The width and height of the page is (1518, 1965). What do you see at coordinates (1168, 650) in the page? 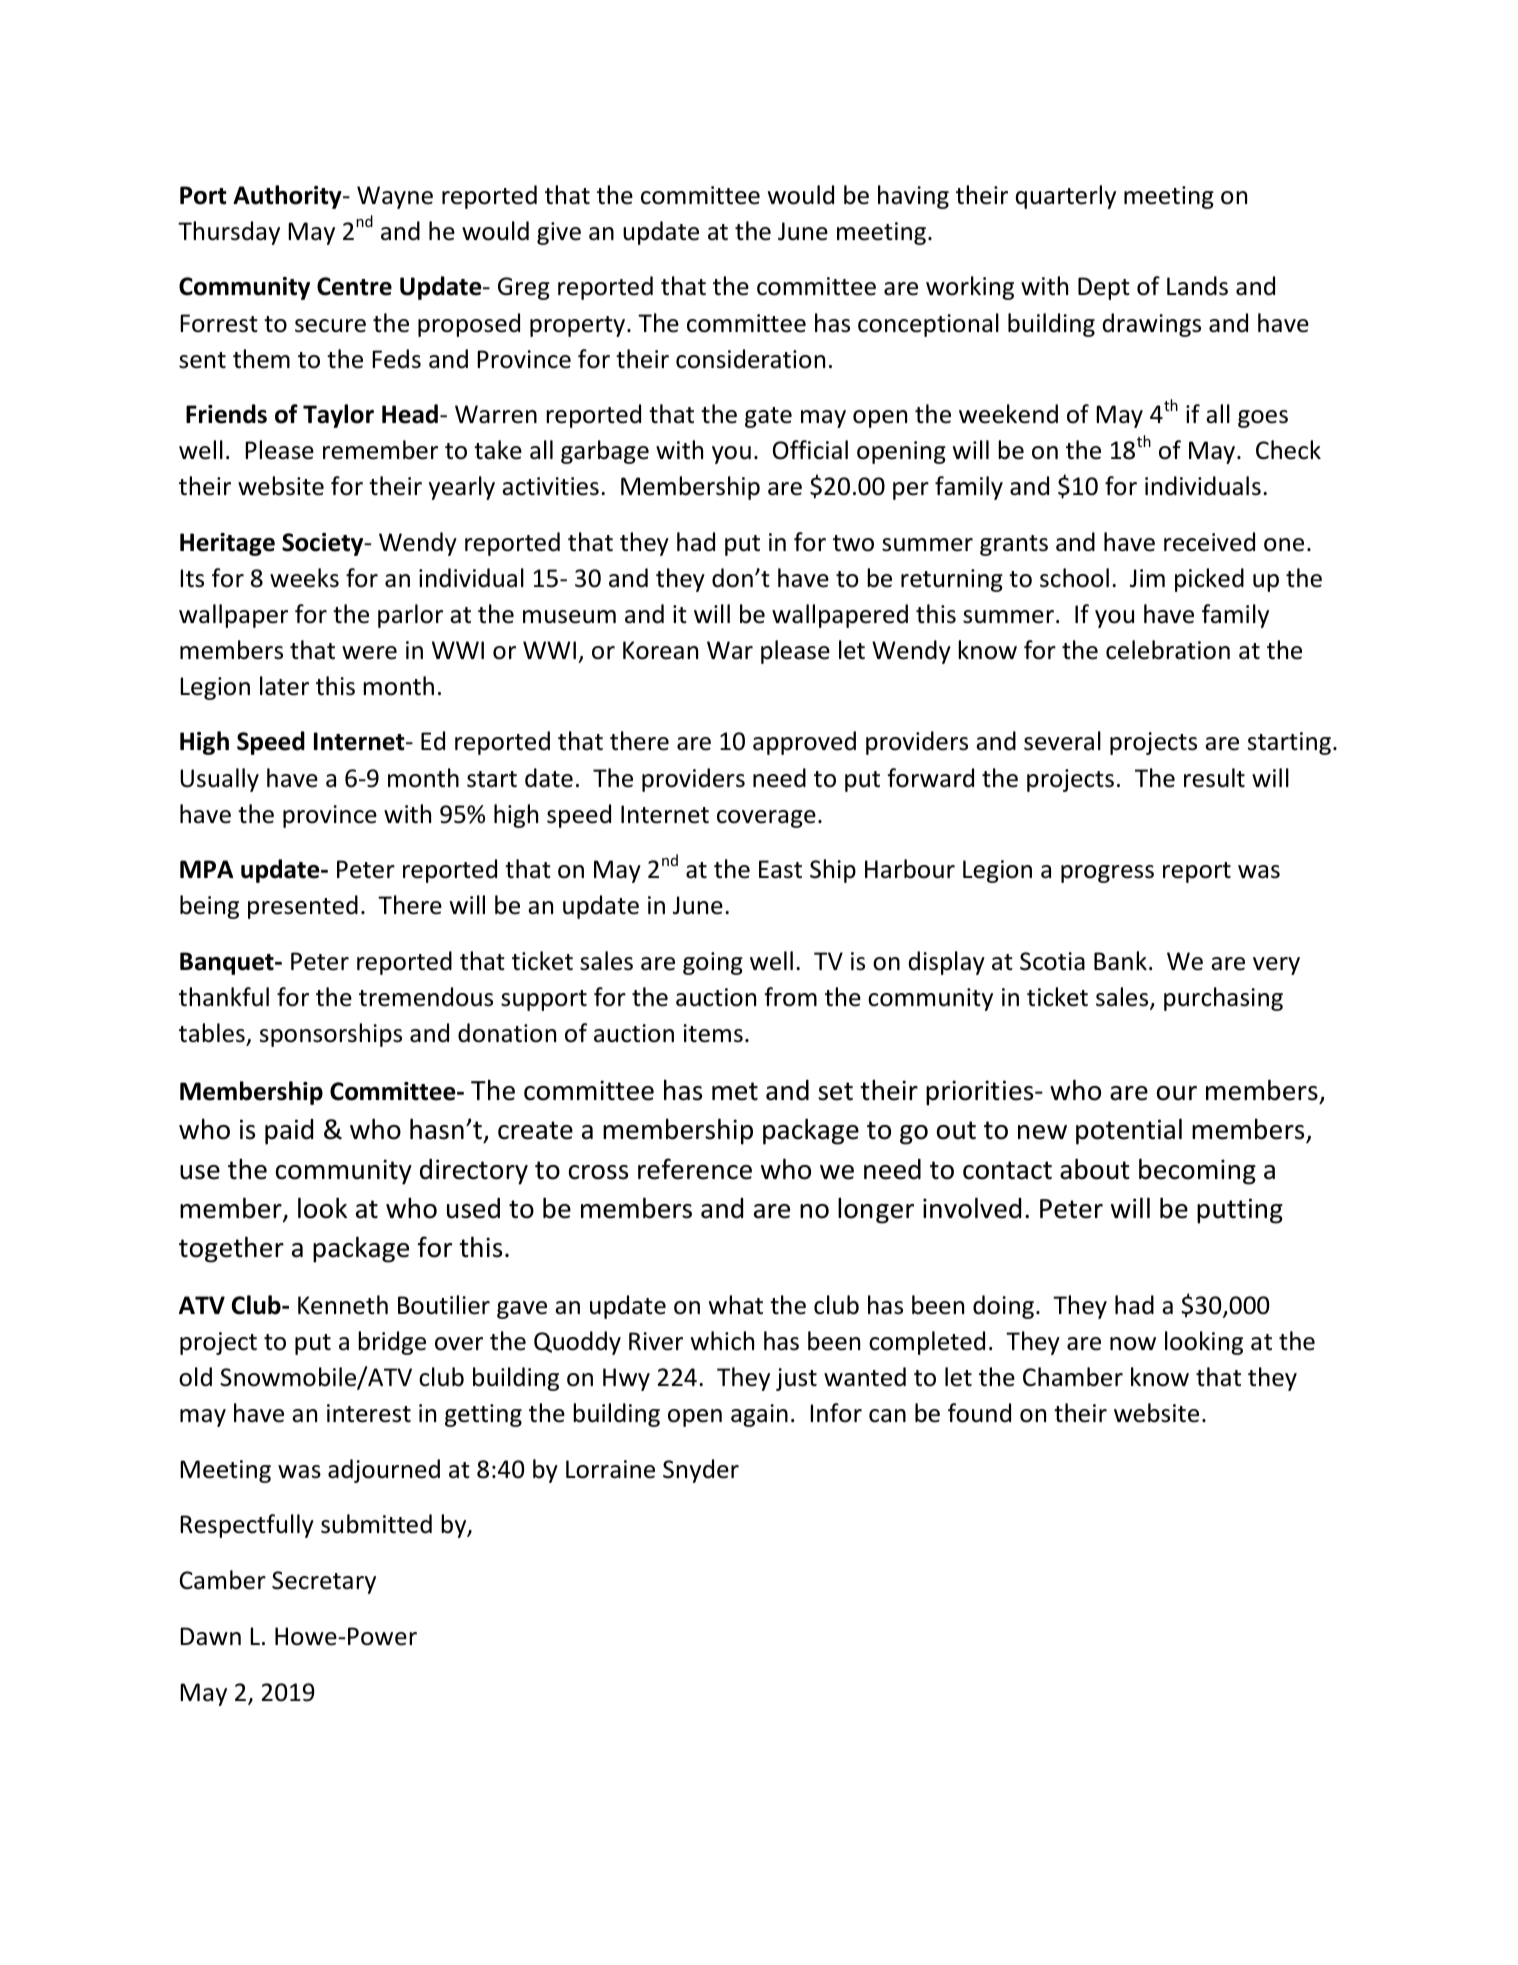
I see `celebration` at bounding box center [1168, 650].
